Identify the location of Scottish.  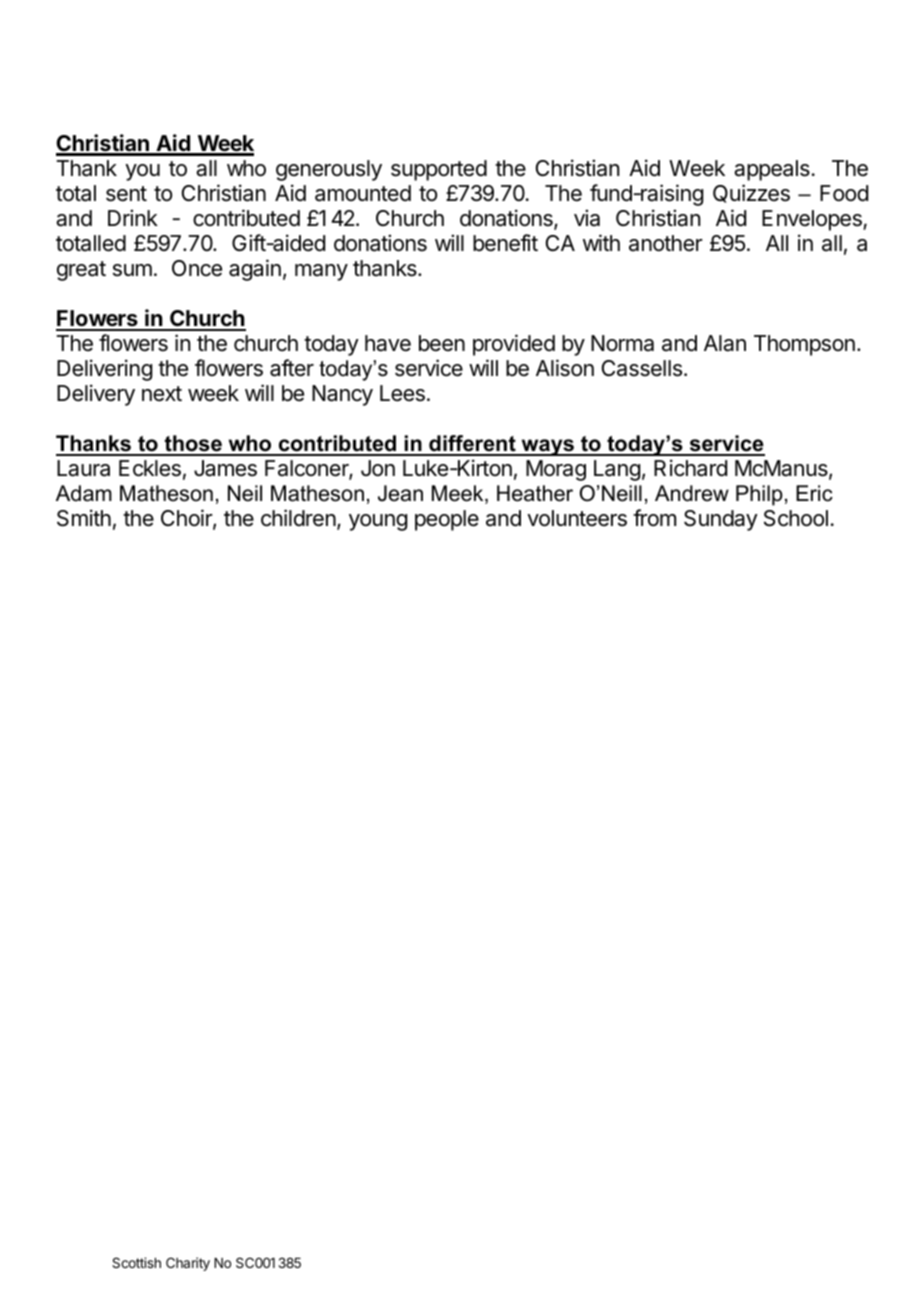
(136, 1262).
